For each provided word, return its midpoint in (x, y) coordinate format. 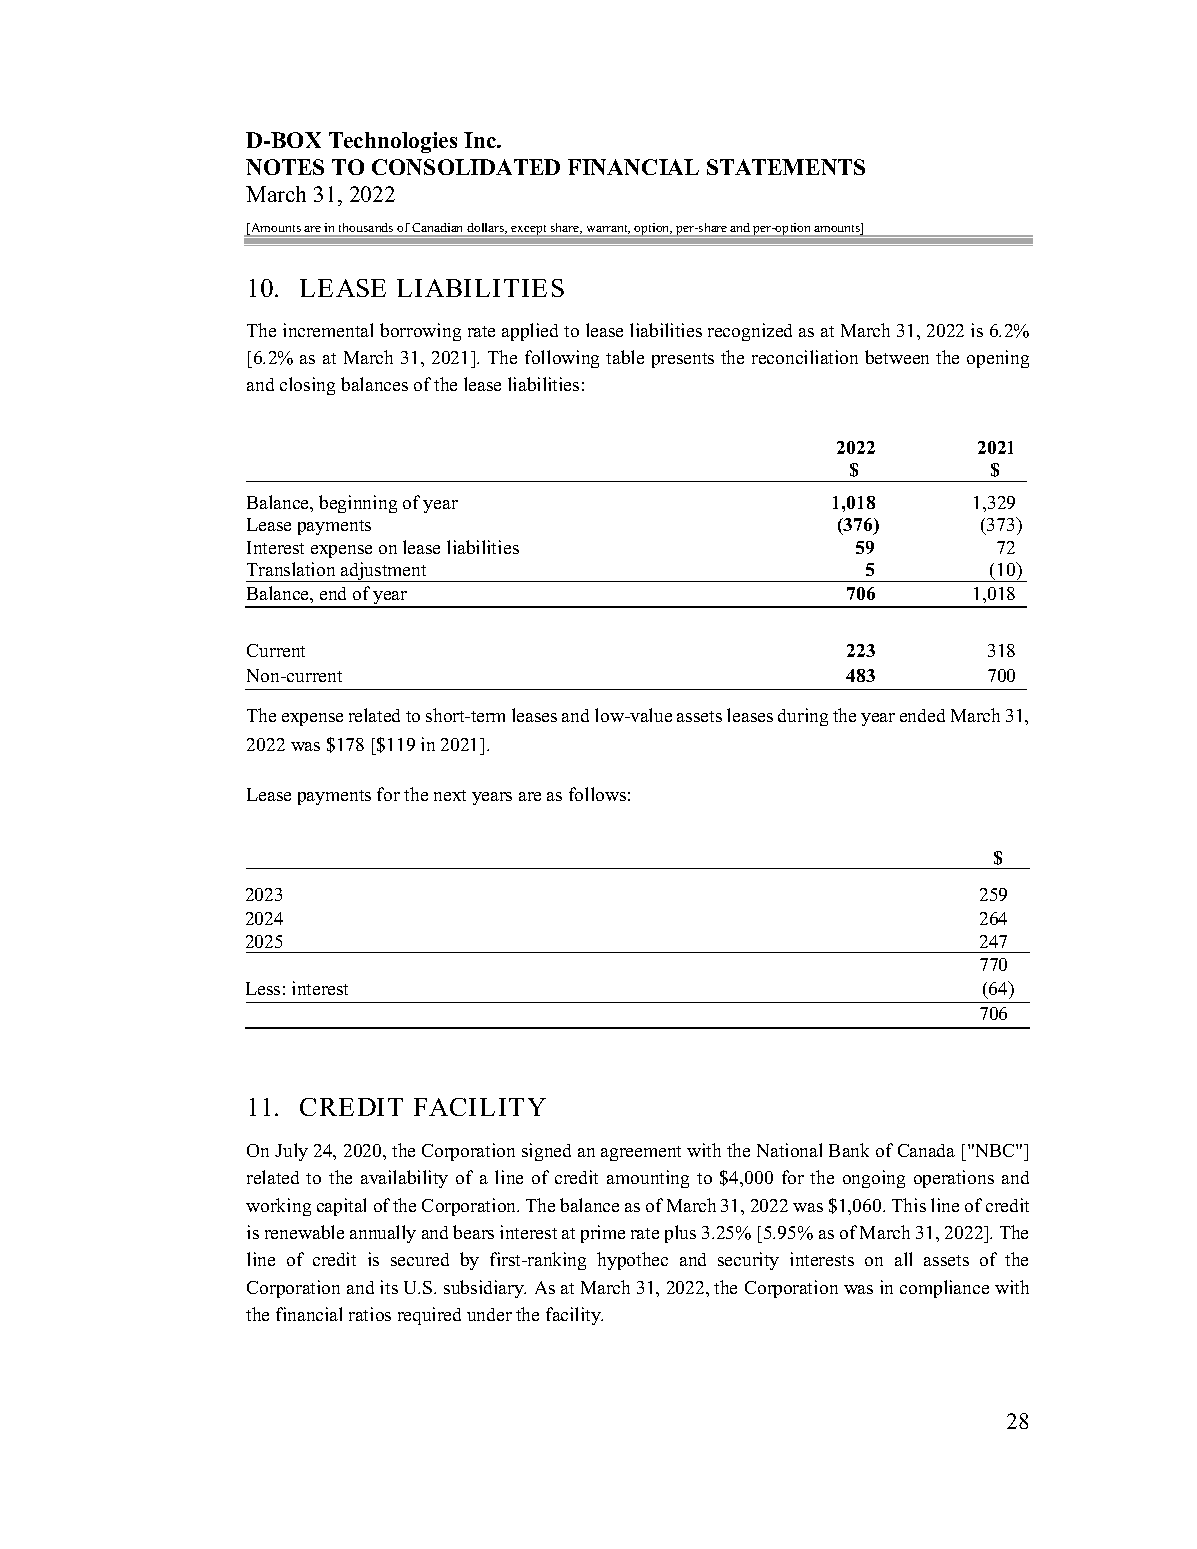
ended (922, 715)
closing (307, 386)
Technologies (393, 142)
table (625, 357)
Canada (926, 1150)
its (389, 1287)
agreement (641, 1153)
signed (546, 1152)
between (897, 357)
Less (263, 988)
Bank (849, 1150)
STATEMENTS (786, 167)
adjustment (384, 572)
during (803, 717)
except (528, 230)
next (450, 795)
